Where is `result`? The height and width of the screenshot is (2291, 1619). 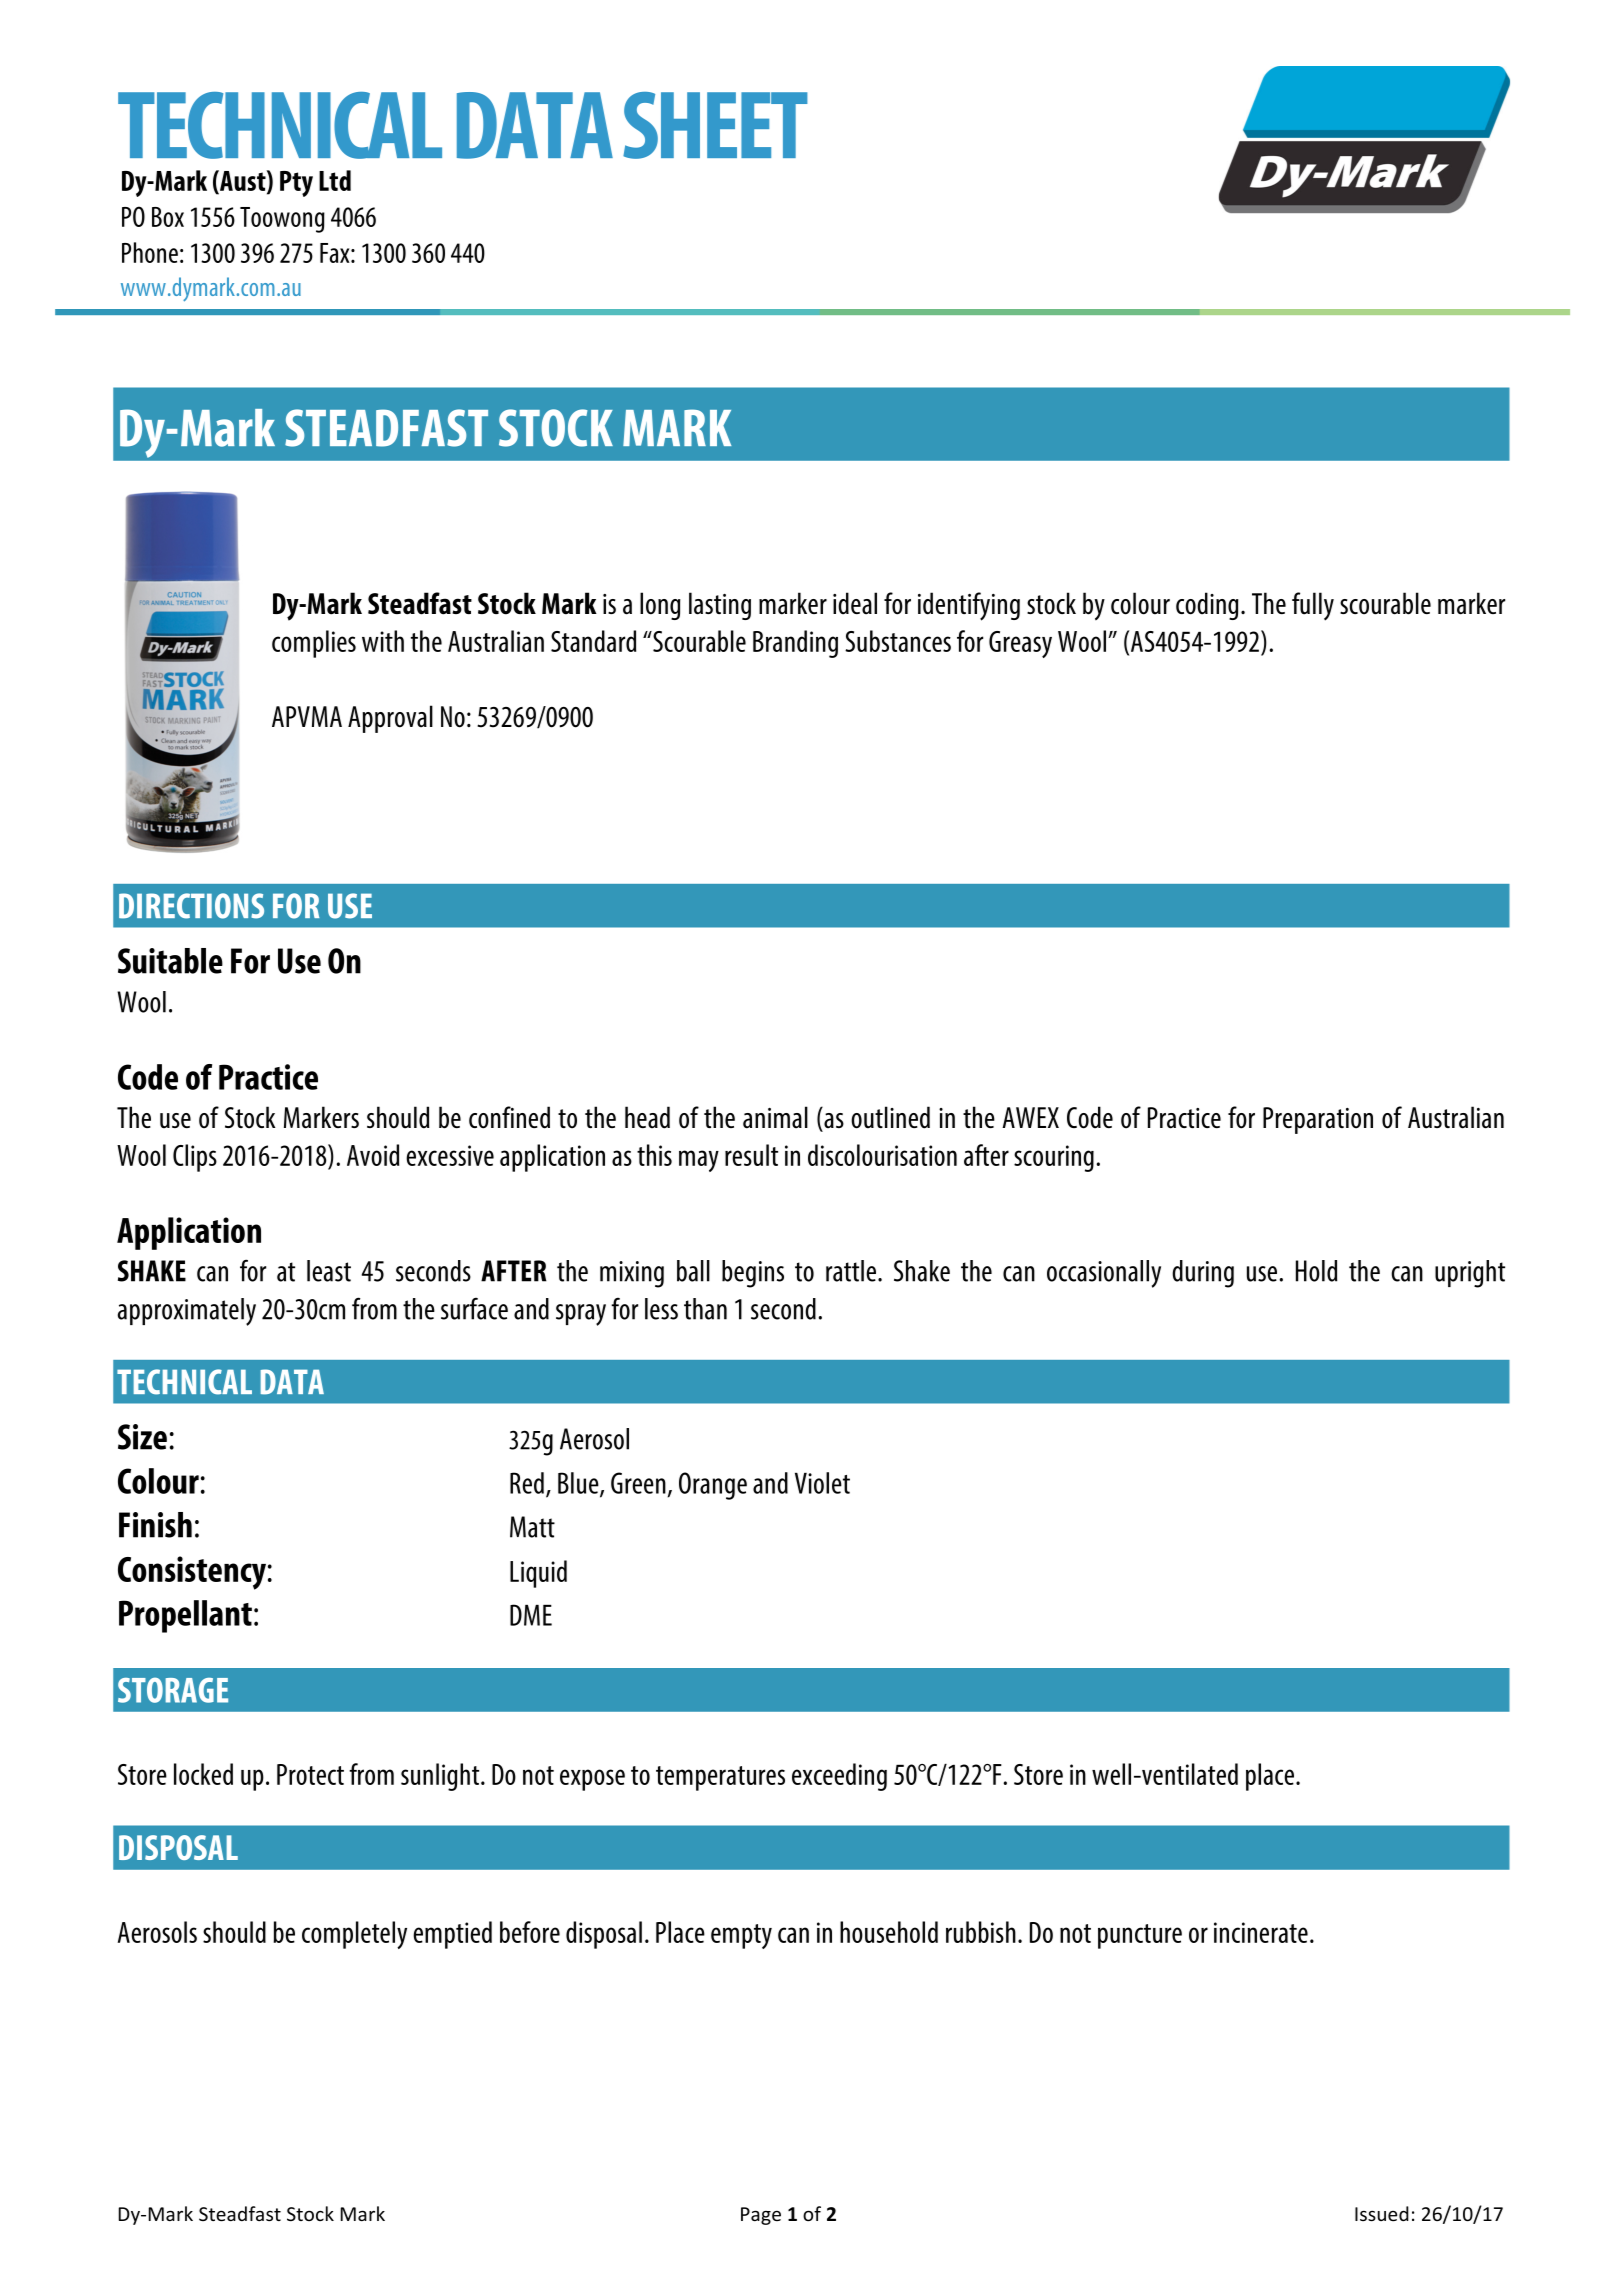 result is located at coordinates (751, 1155).
